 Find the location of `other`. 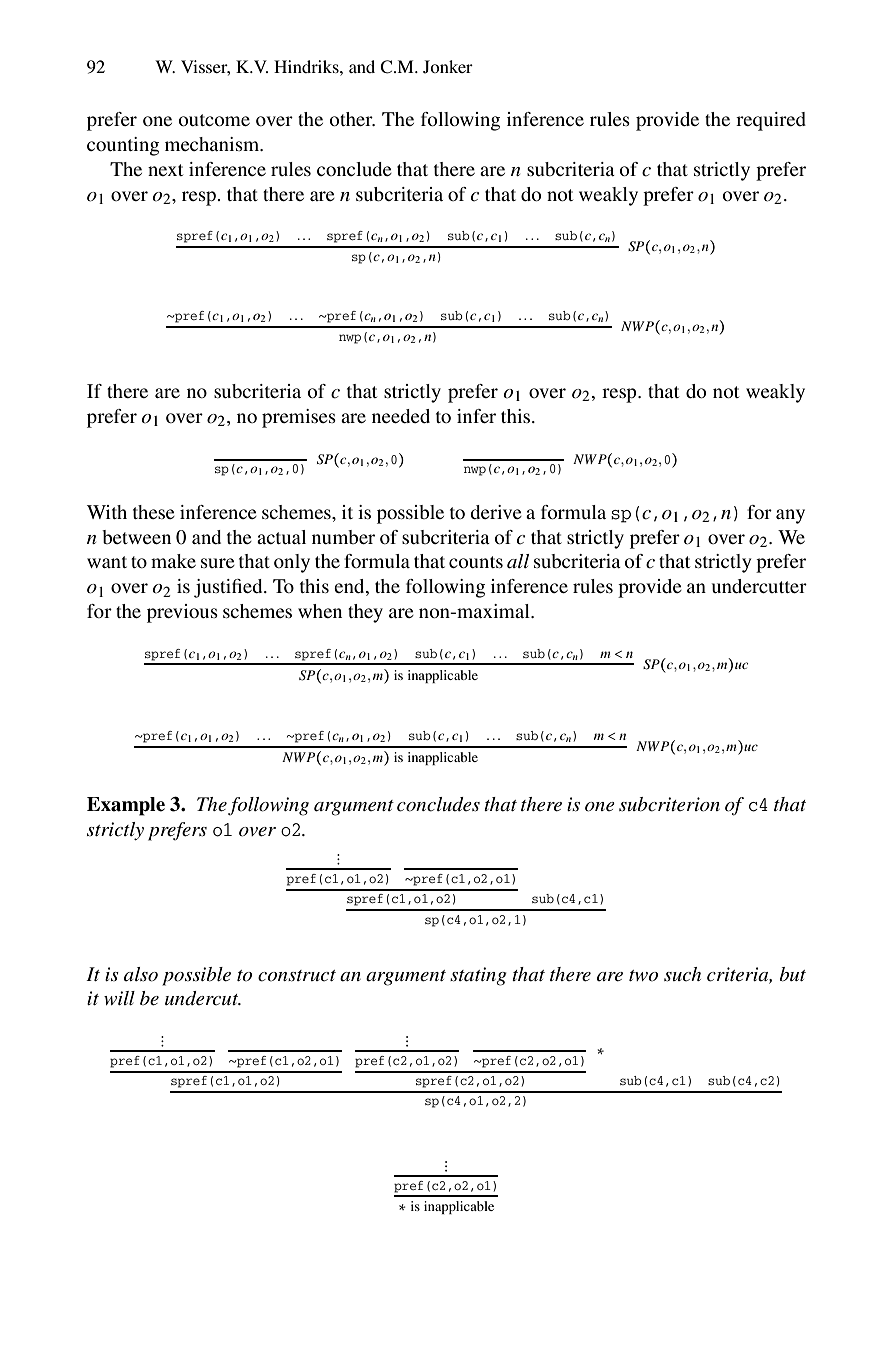

other is located at coordinates (352, 119).
